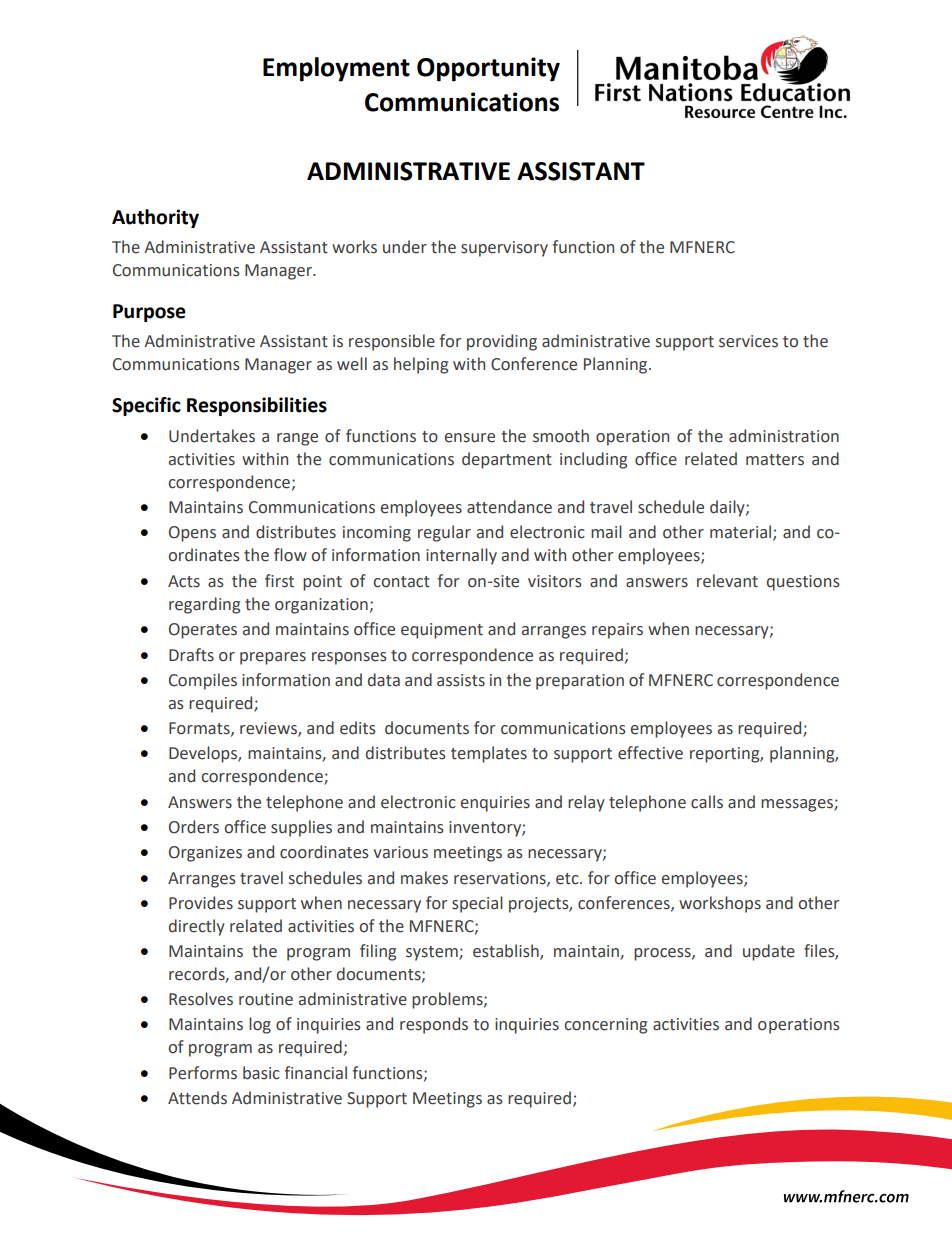  I want to click on administration, so click(784, 436).
